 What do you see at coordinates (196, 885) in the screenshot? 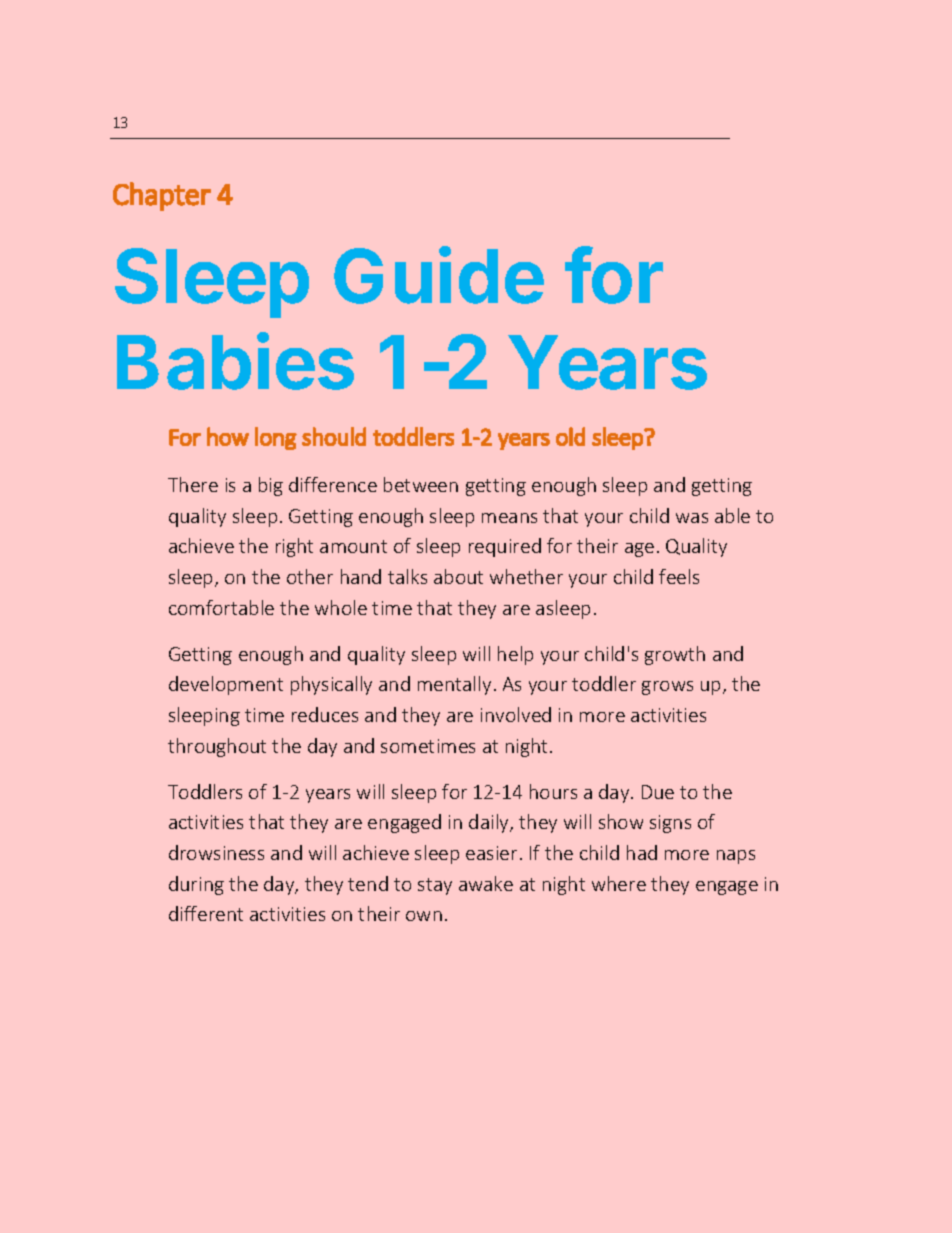
I see `during` at bounding box center [196, 885].
